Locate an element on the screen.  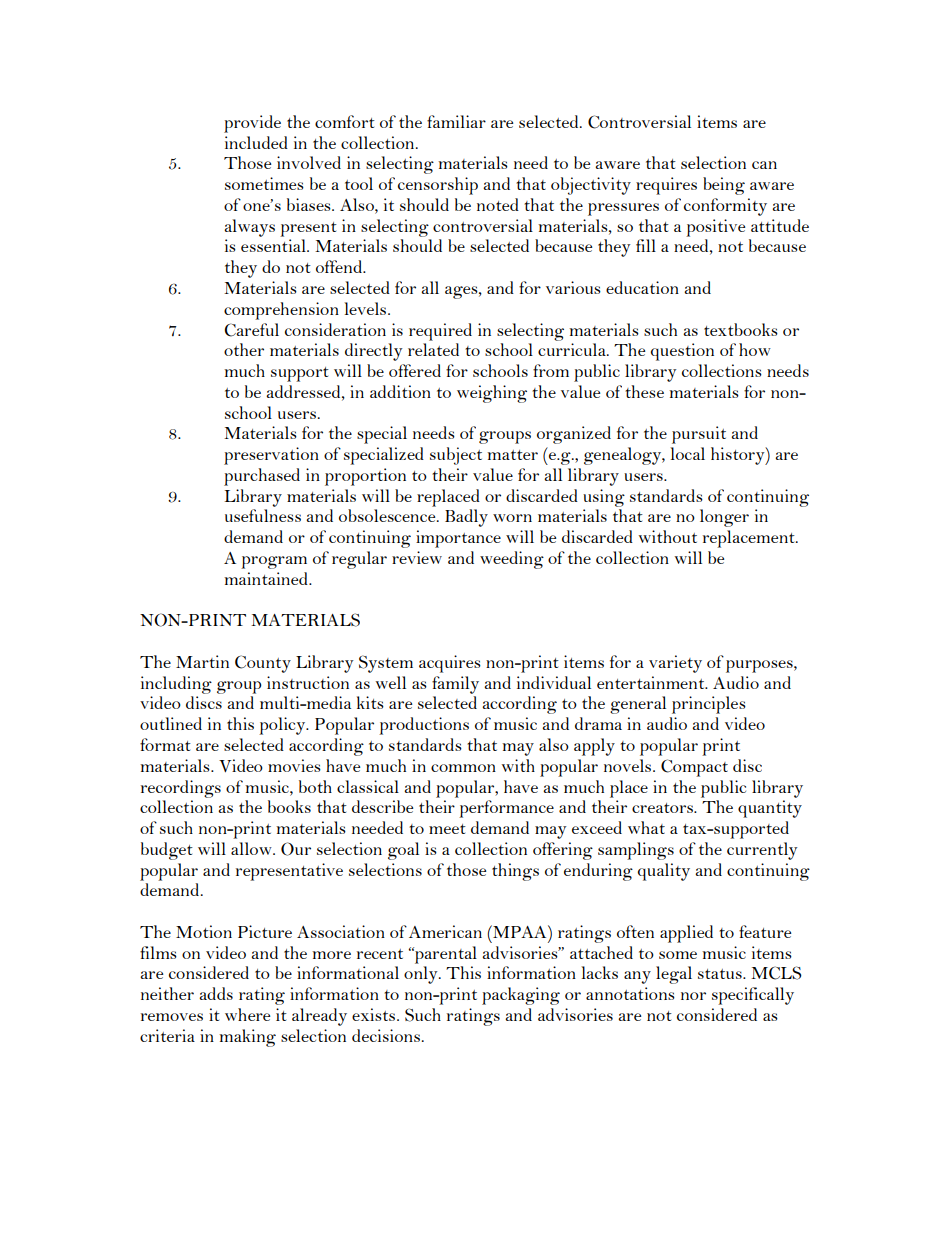
policy is located at coordinates (283, 726).
